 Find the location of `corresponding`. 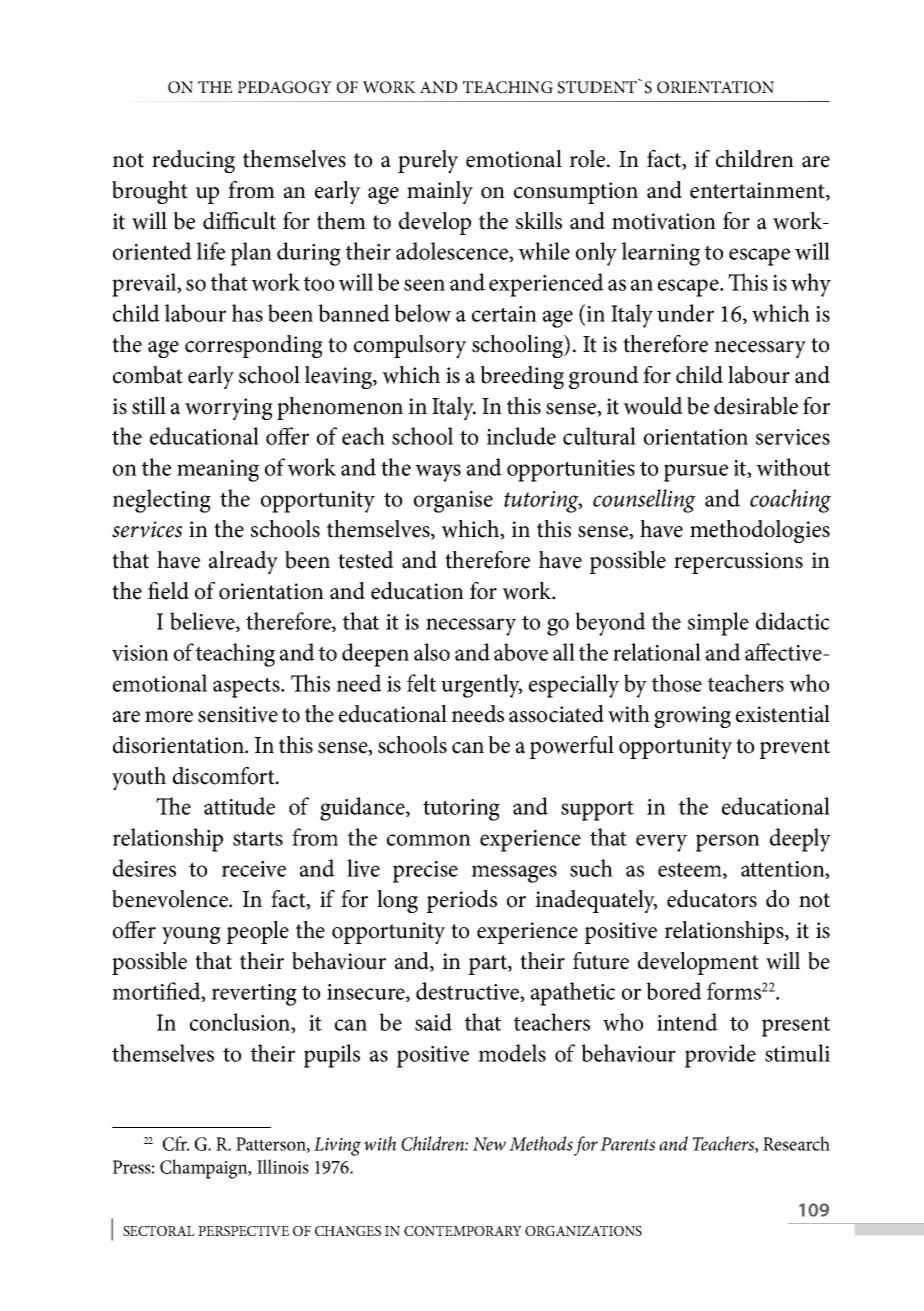

corresponding is located at coordinates (254, 346).
